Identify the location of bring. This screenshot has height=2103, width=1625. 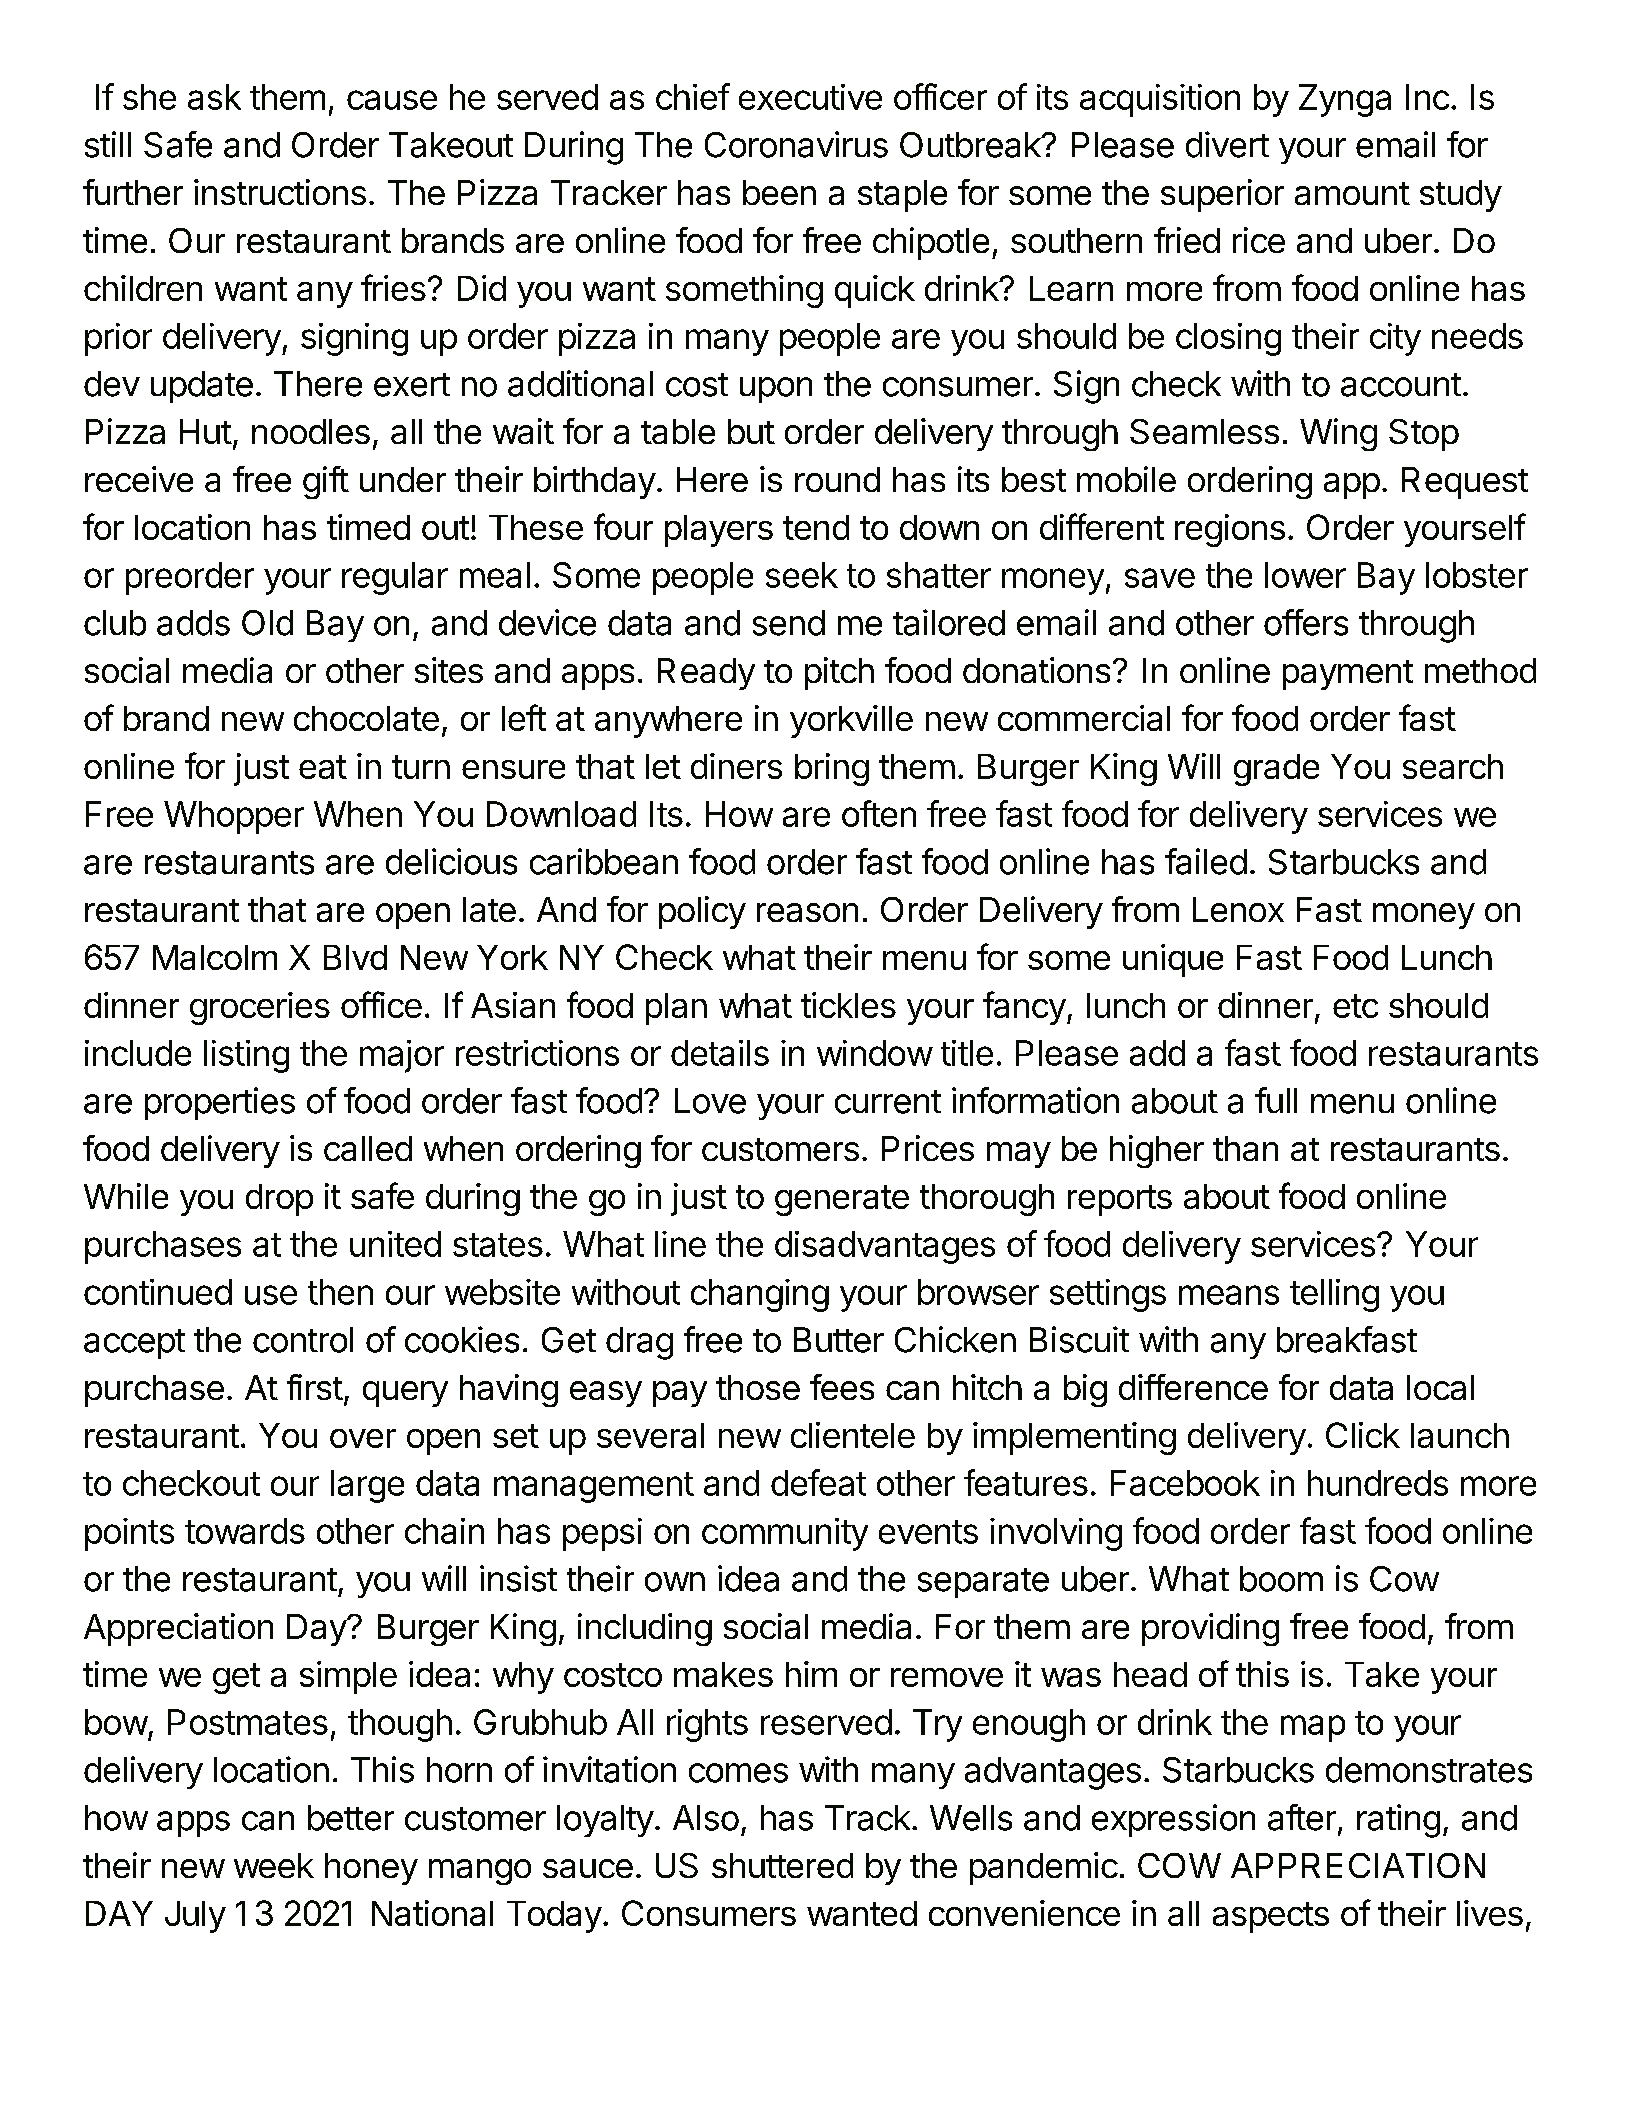
(832, 769).
